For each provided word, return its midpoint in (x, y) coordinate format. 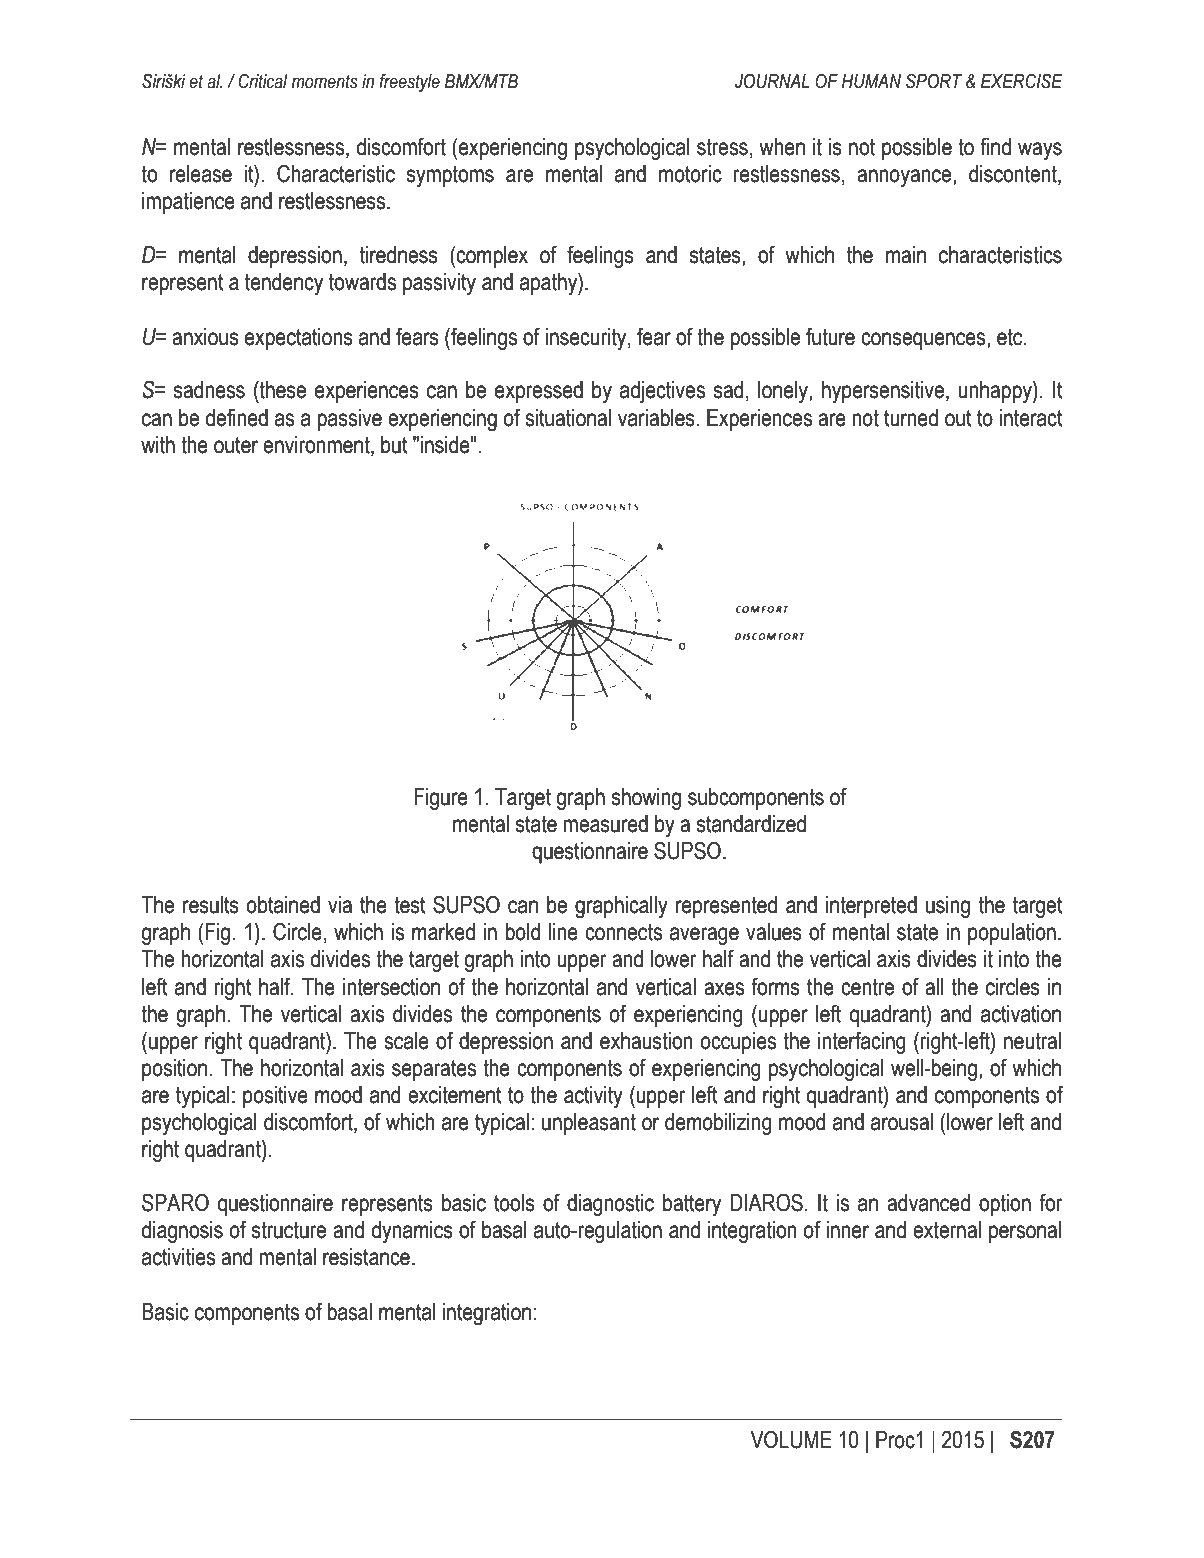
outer (236, 445)
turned (911, 418)
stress (722, 147)
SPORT (934, 81)
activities (178, 1257)
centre (867, 987)
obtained (283, 905)
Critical (263, 81)
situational (568, 418)
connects (623, 932)
